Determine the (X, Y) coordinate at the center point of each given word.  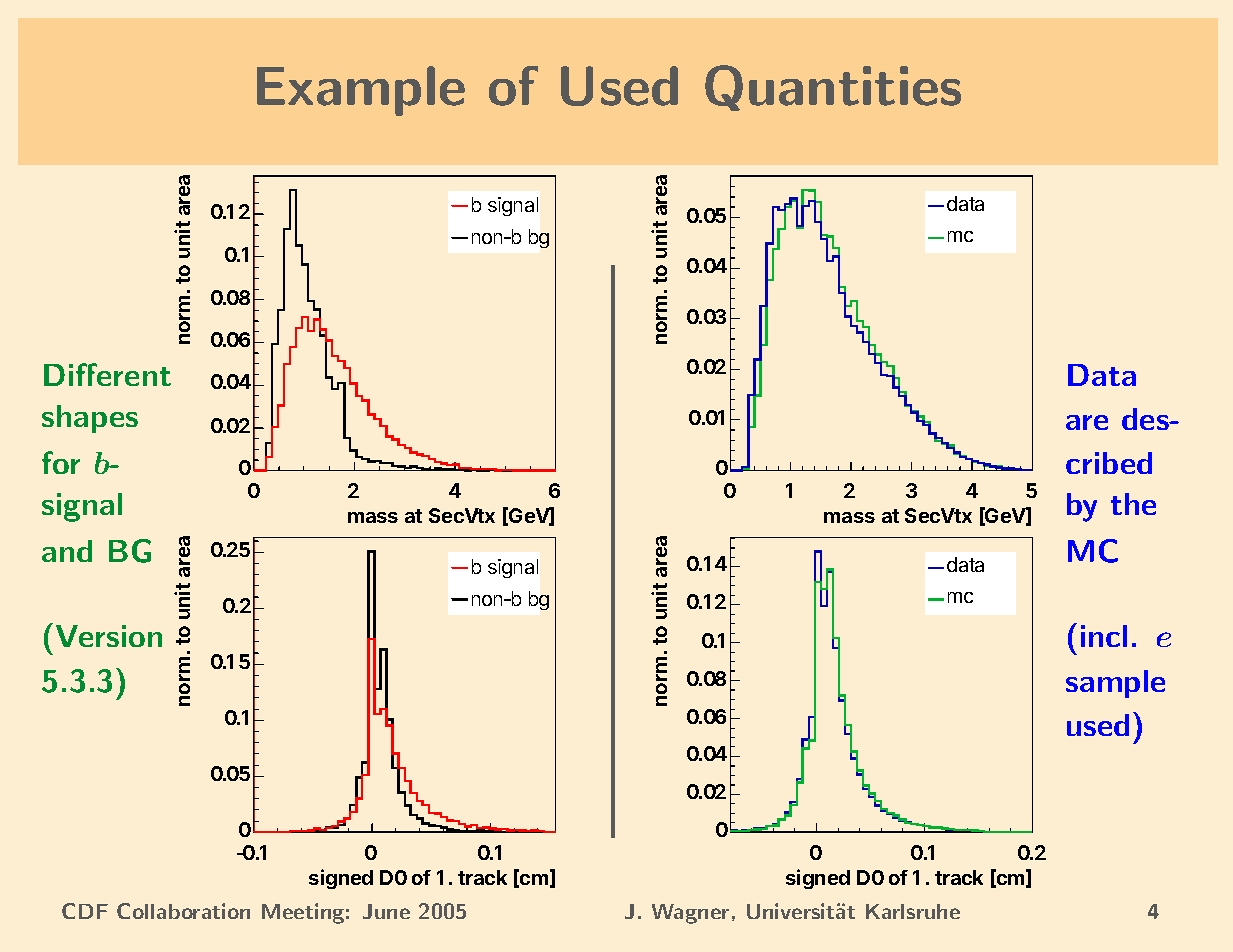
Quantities (833, 88)
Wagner (690, 914)
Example (361, 91)
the (1133, 504)
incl (1104, 636)
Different (107, 374)
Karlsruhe (913, 911)
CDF (85, 911)
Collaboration (183, 911)
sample (1115, 684)
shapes (90, 419)
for (61, 462)
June (386, 911)
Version (109, 636)
